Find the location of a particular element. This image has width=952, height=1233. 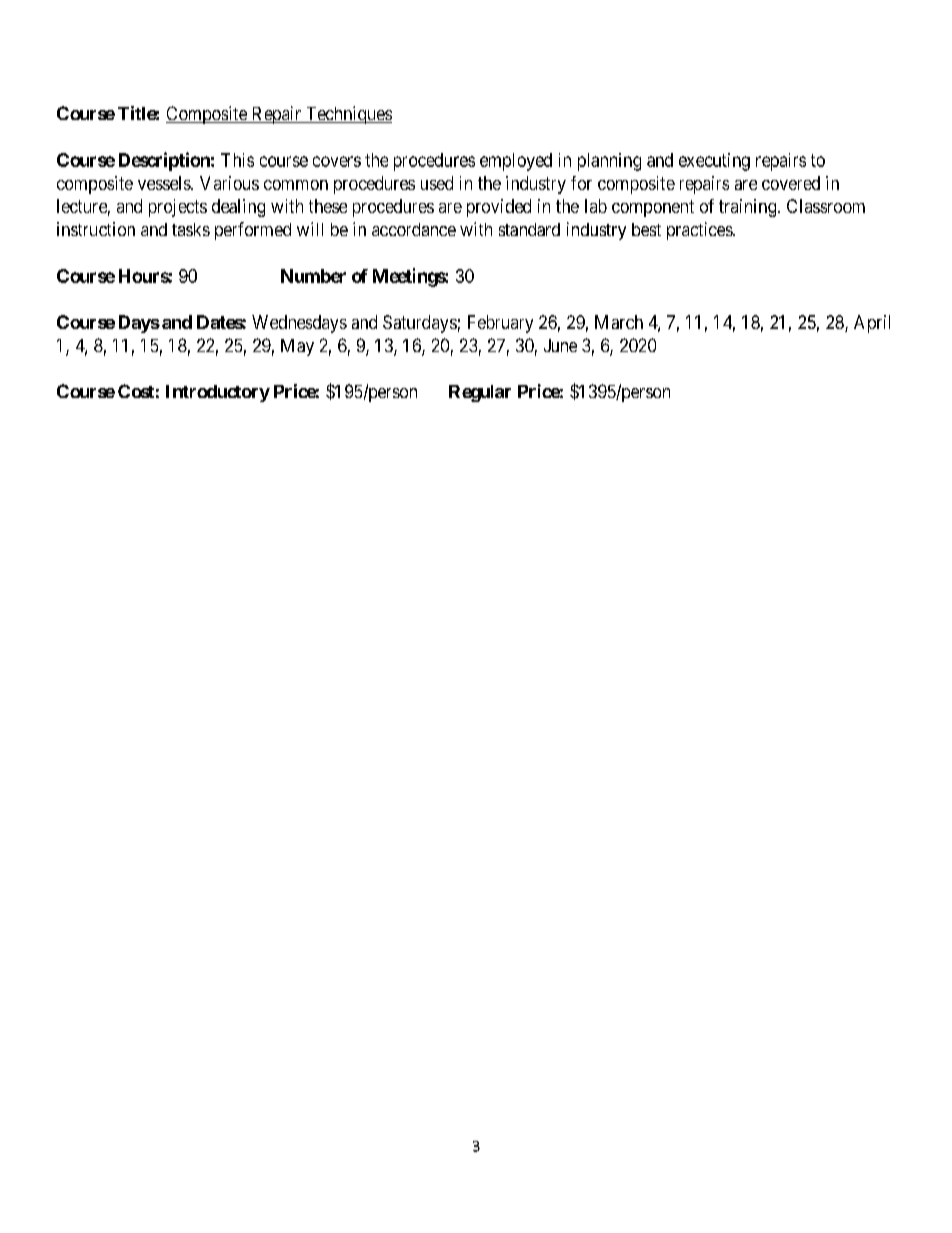

tasks is located at coordinates (191, 229).
